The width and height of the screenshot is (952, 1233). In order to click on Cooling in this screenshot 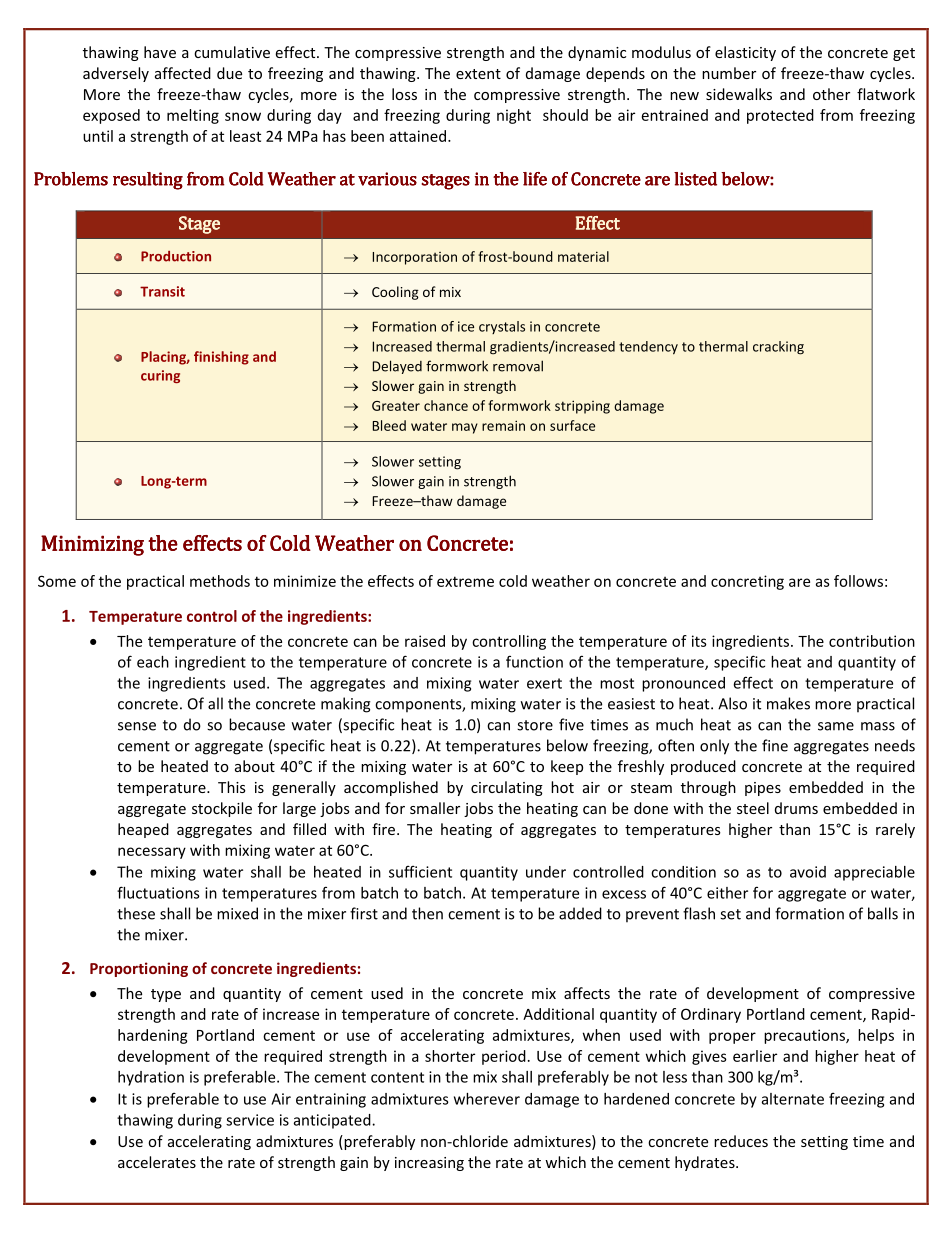, I will do `click(395, 293)`.
